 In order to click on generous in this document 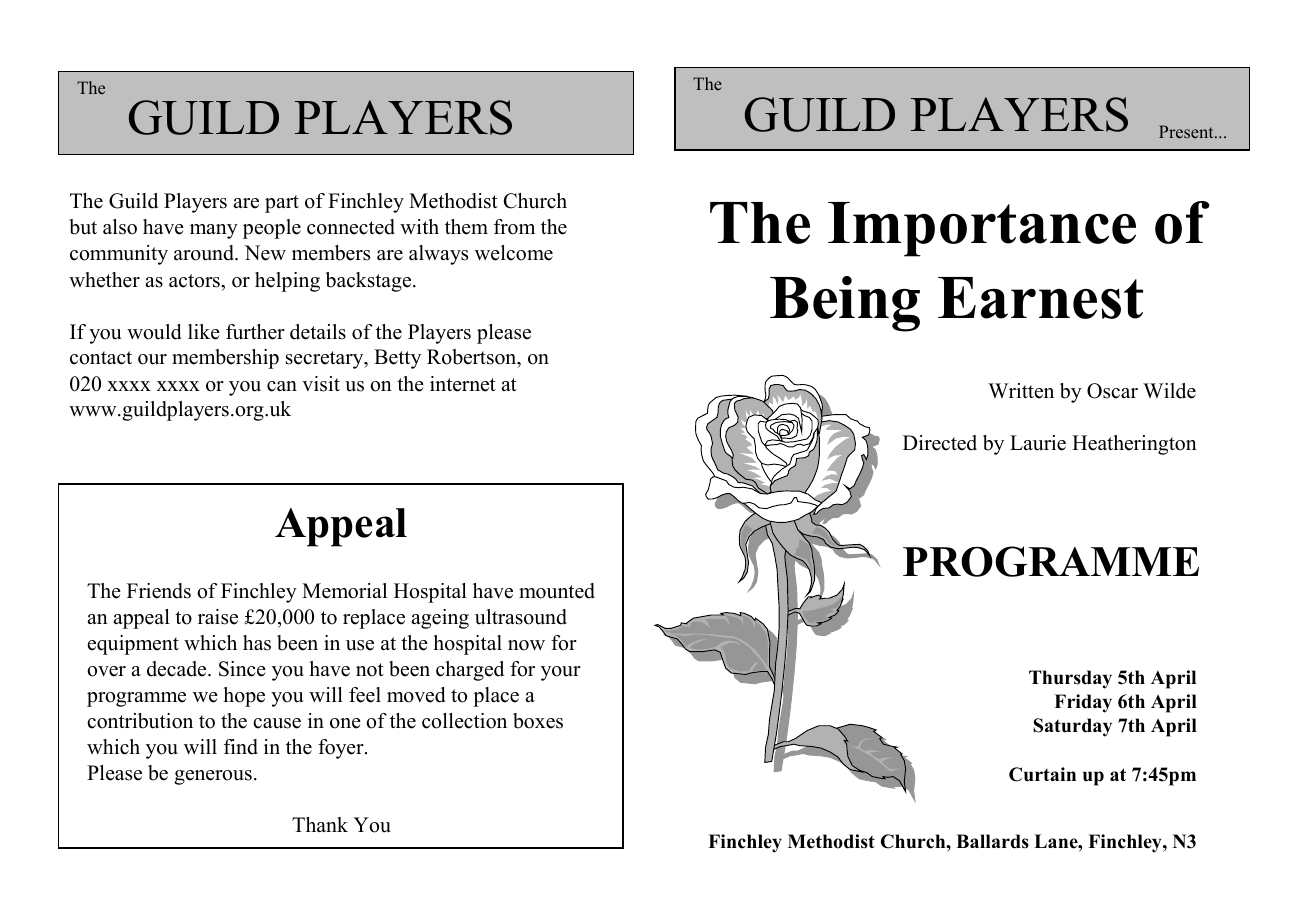, I will do `click(213, 777)`.
